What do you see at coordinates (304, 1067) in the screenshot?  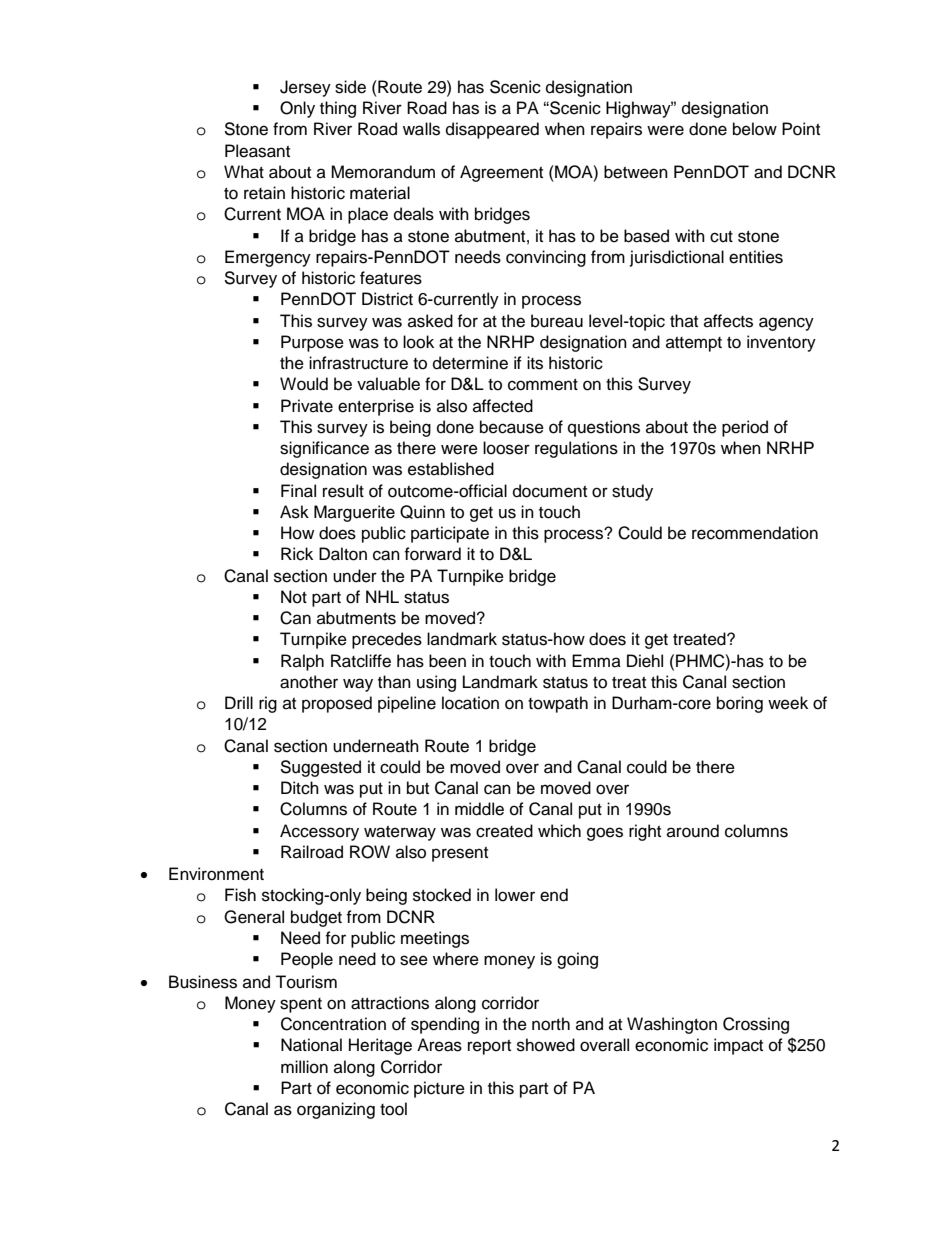 I see `million` at bounding box center [304, 1067].
